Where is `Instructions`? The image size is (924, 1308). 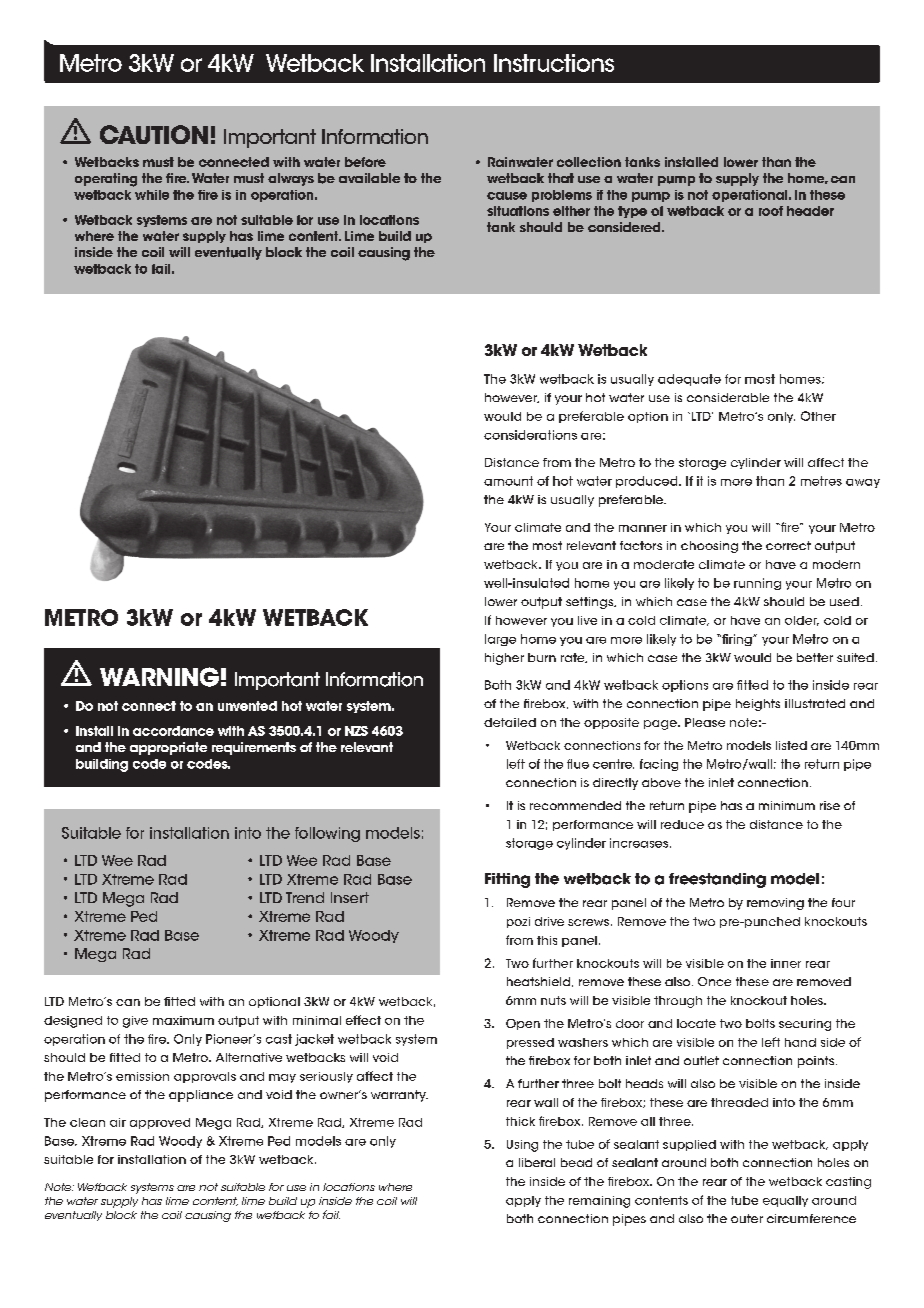
Instructions is located at coordinates (554, 63).
